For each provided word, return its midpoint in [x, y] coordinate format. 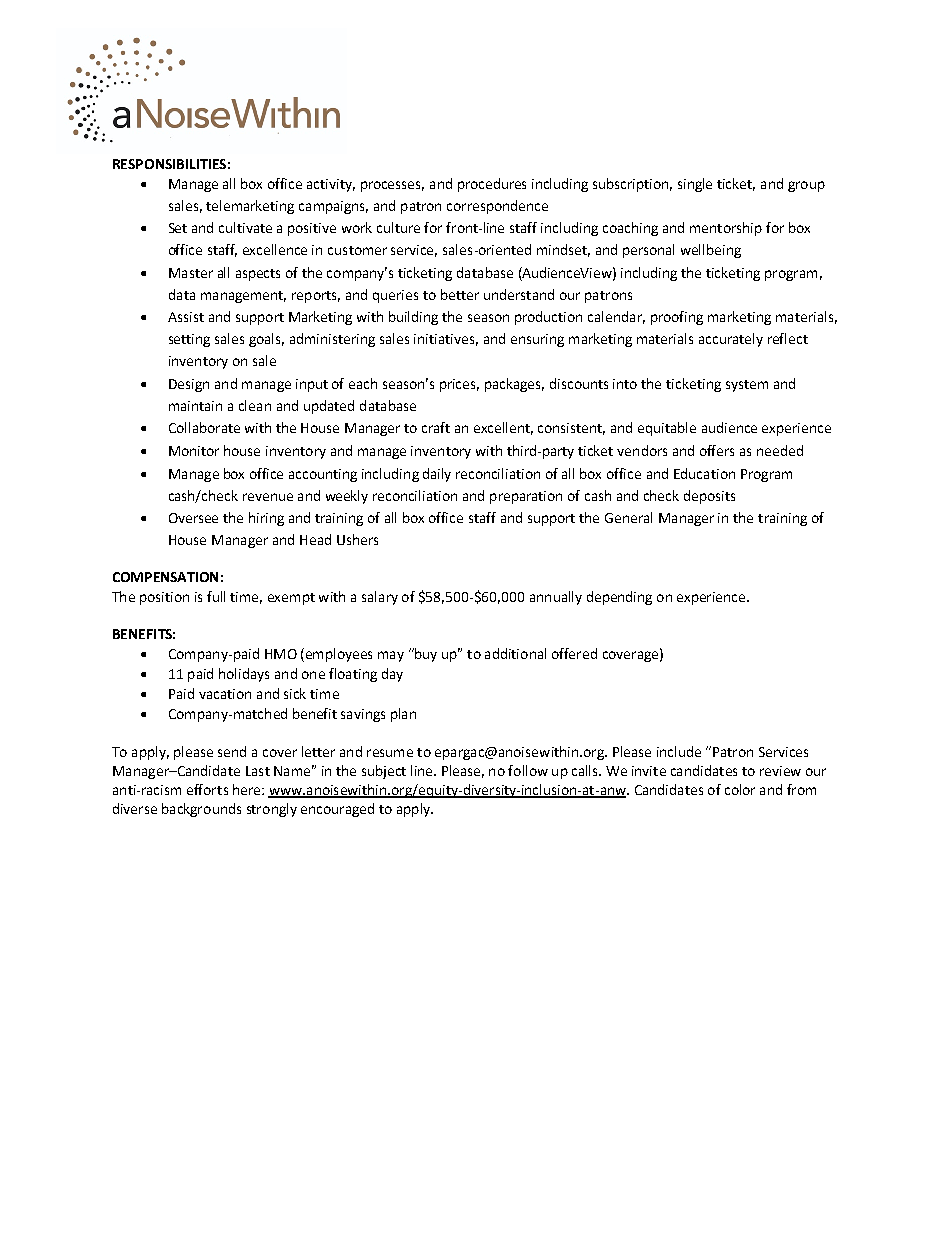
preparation [526, 497]
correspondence [497, 207]
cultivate [245, 227]
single [695, 185]
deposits [709, 497]
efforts [207, 789]
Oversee [193, 518]
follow [528, 770]
